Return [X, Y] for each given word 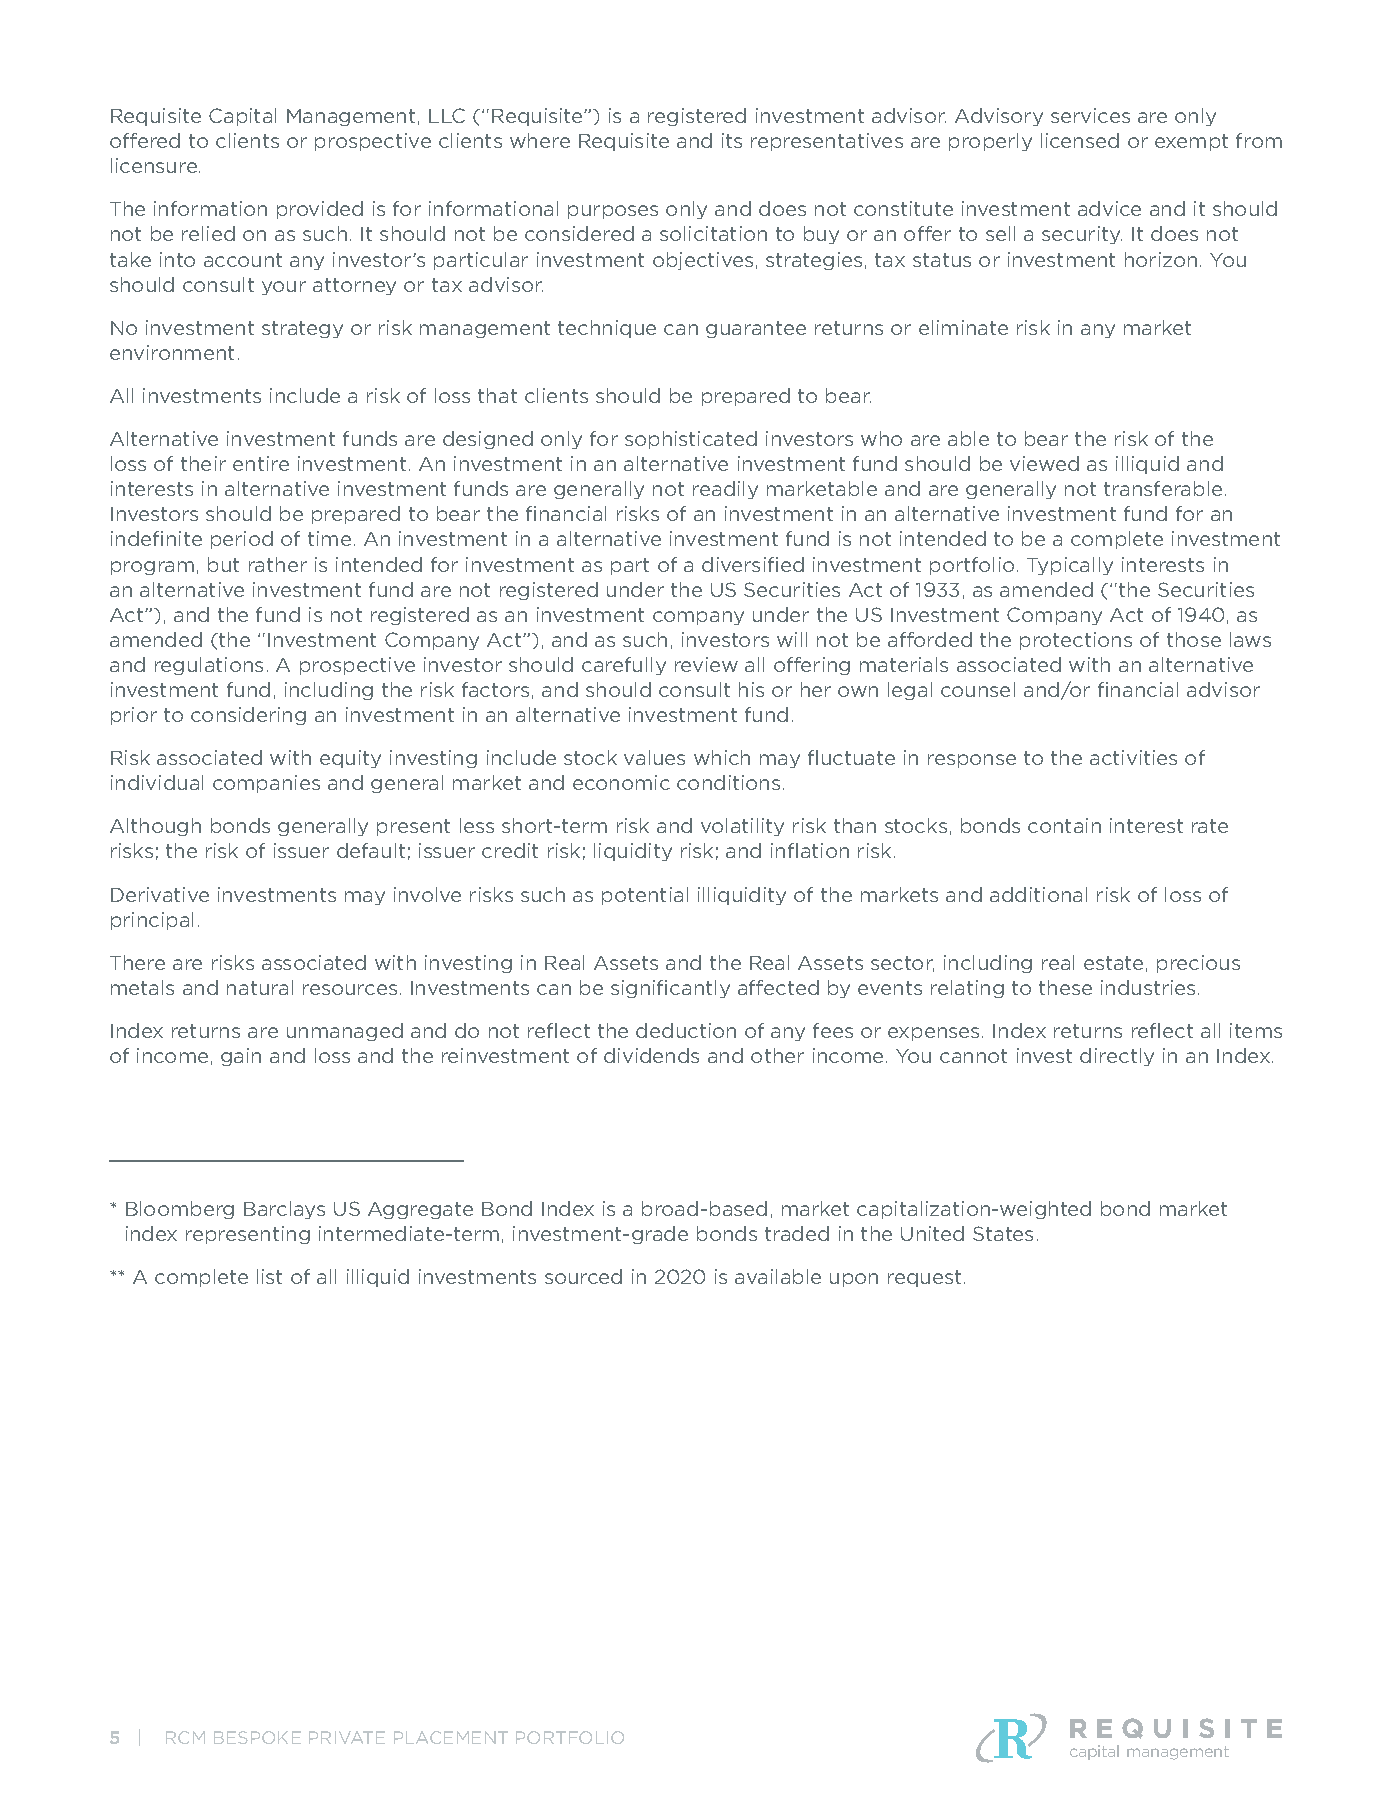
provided [320, 210]
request [924, 1278]
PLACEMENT [451, 1737]
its [732, 140]
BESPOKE [257, 1737]
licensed [1080, 140]
